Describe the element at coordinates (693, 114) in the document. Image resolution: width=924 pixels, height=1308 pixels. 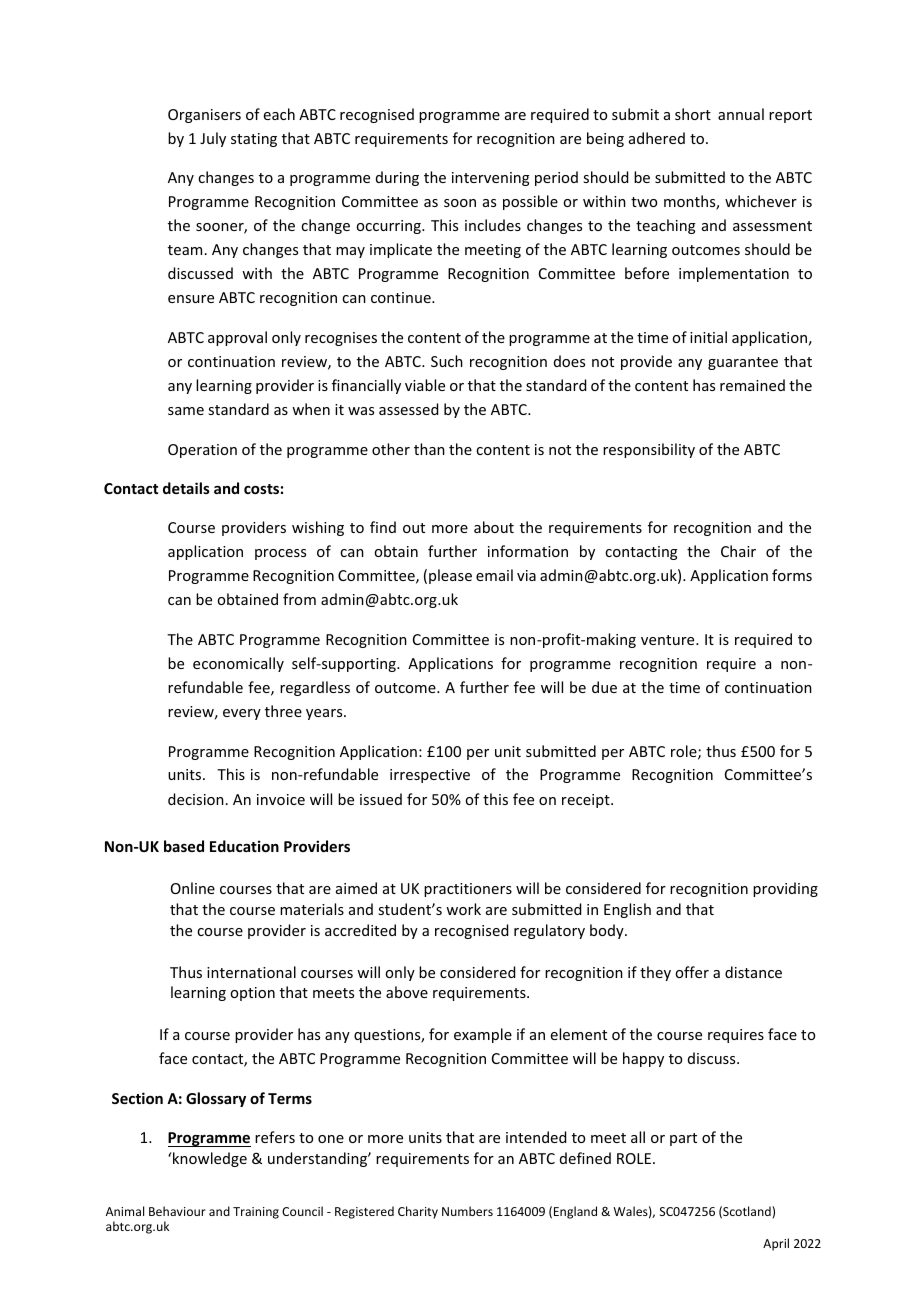
I see `short` at that location.
